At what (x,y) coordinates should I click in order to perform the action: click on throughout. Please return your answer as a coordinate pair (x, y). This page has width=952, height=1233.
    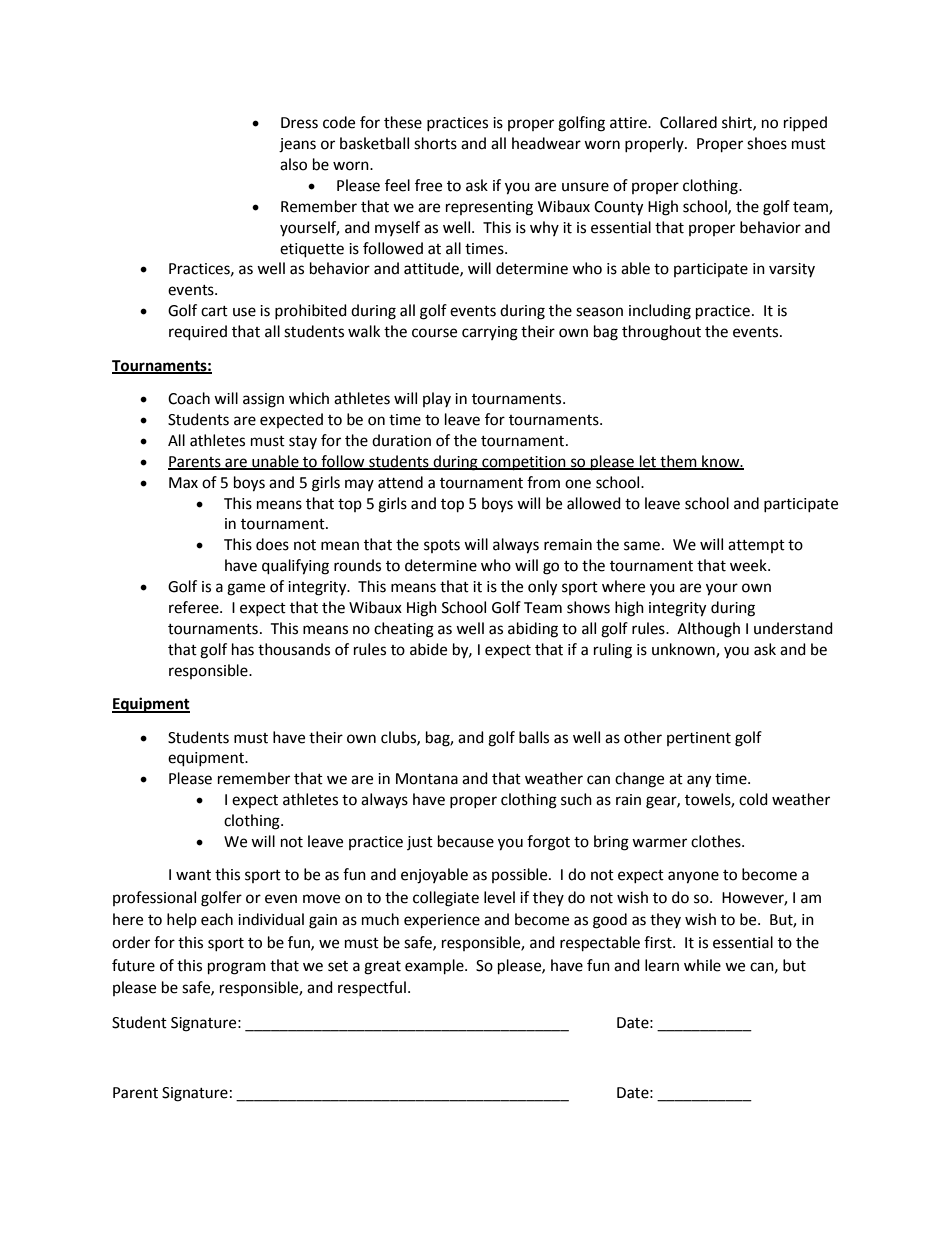
    Looking at the image, I should click on (661, 333).
